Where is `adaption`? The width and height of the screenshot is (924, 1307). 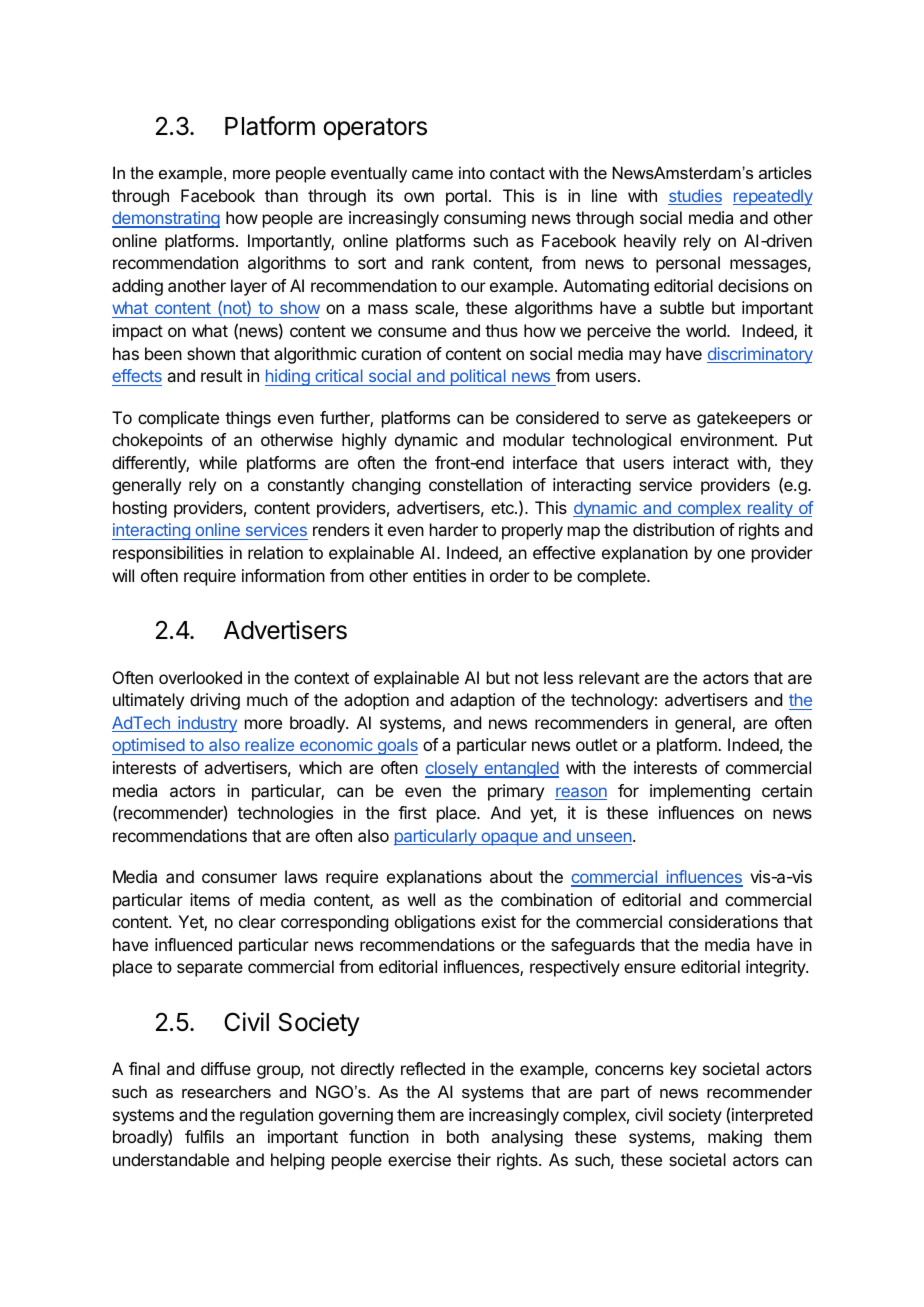
adaption is located at coordinates (482, 701).
